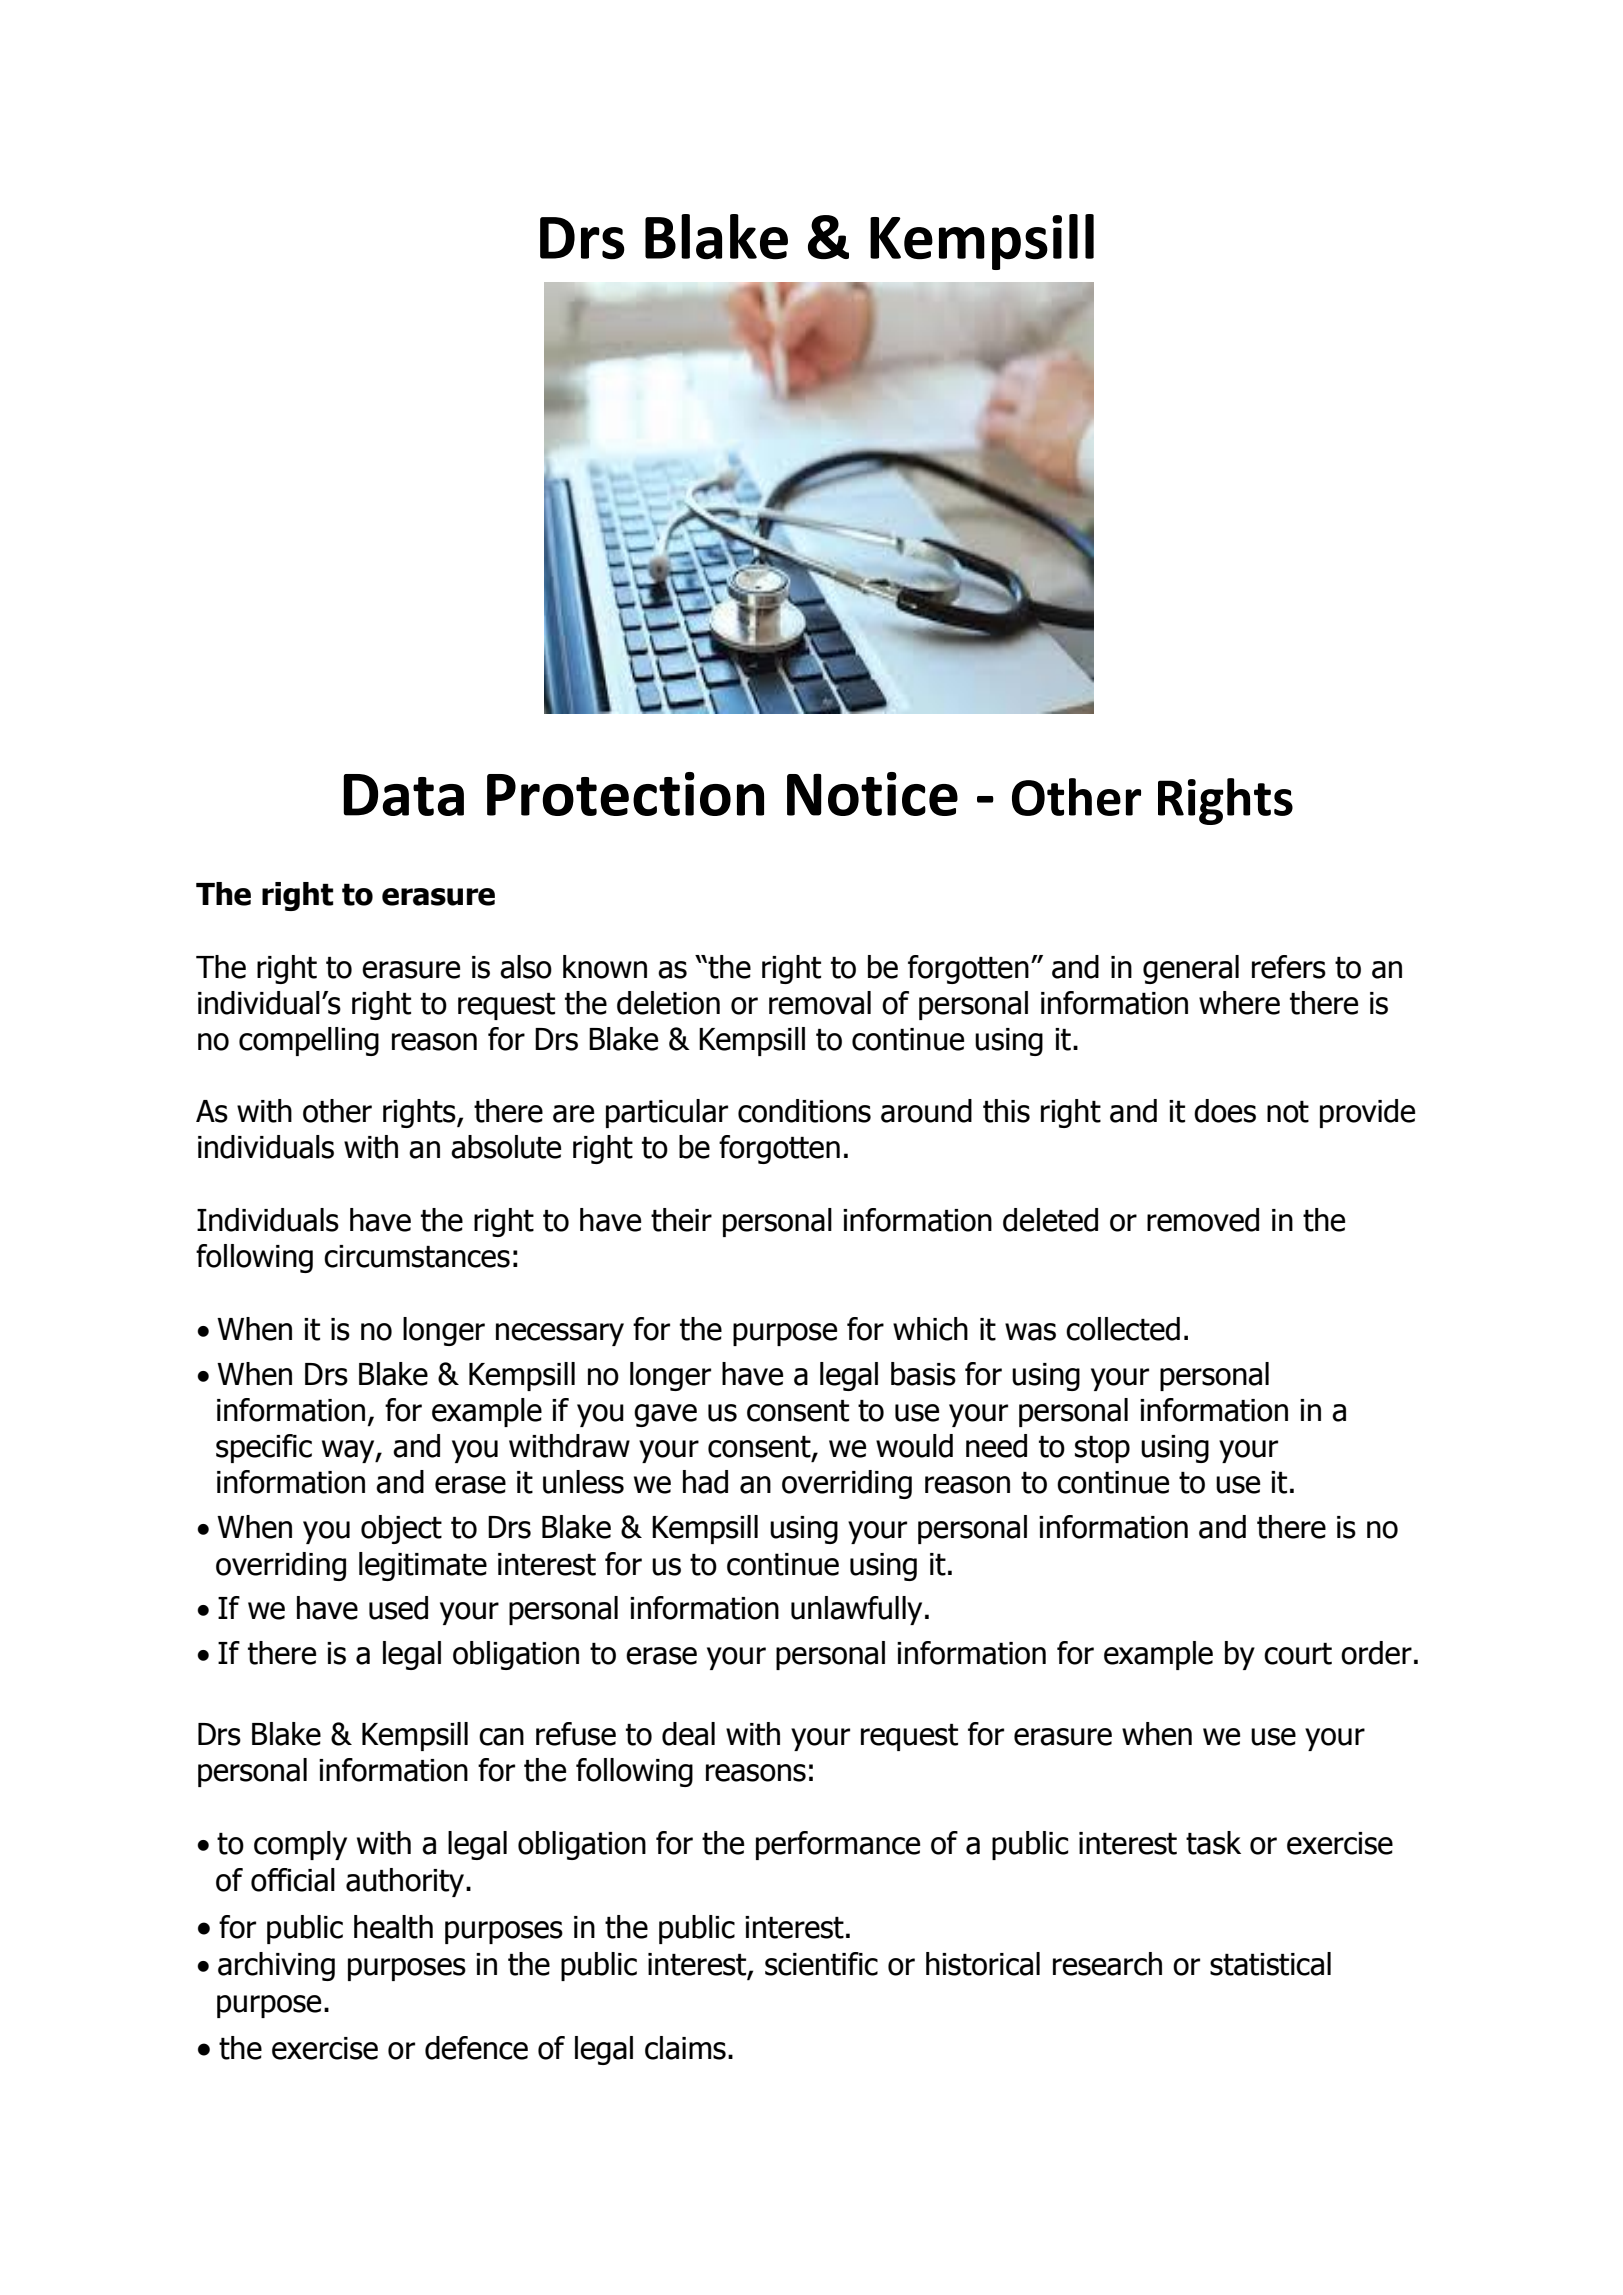  Describe the element at coordinates (1102, 1449) in the page. I see `stop` at that location.
